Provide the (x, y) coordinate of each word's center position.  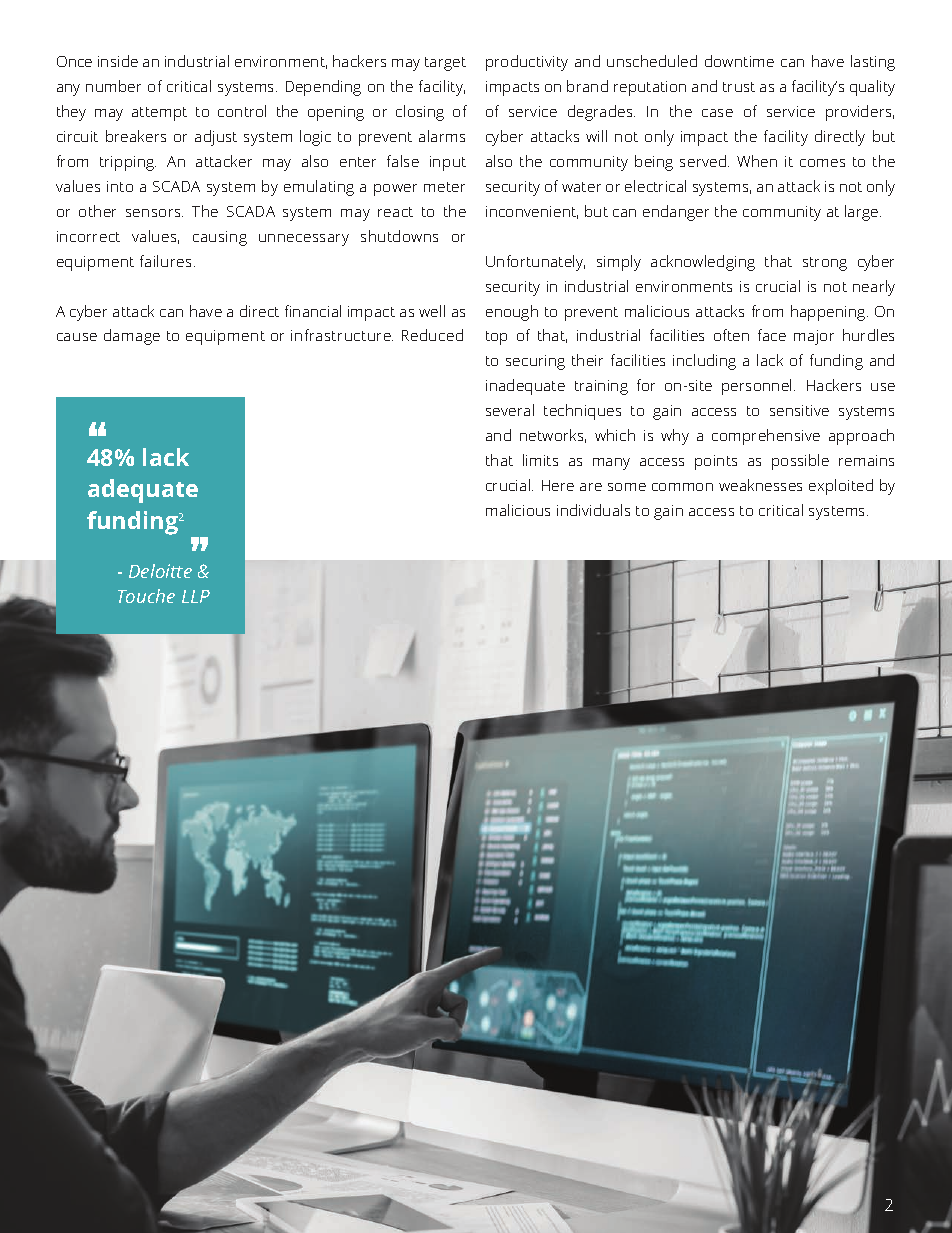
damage (132, 337)
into (120, 186)
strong (825, 264)
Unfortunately (535, 263)
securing (535, 362)
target (445, 64)
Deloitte (160, 571)
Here (558, 485)
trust (739, 87)
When (757, 161)
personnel (758, 387)
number (113, 86)
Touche (146, 596)
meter (444, 187)
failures (165, 261)
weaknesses (760, 485)
